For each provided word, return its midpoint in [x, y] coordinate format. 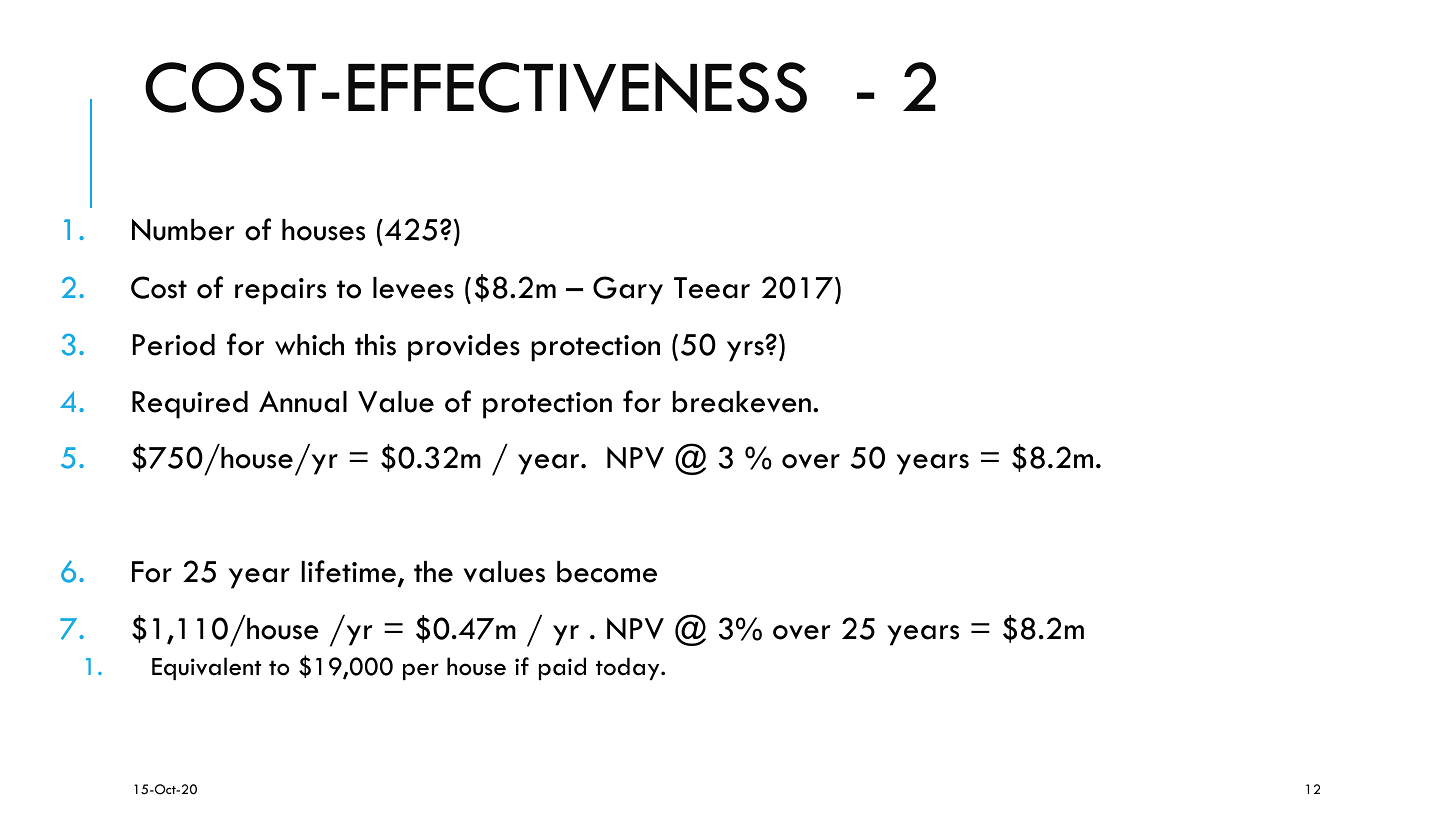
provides [464, 348]
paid [562, 668]
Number [183, 230]
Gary [628, 290]
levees [413, 288]
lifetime [348, 571]
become [607, 572]
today [629, 668]
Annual [303, 402]
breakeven [742, 402]
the [433, 572]
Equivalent [206, 668]
